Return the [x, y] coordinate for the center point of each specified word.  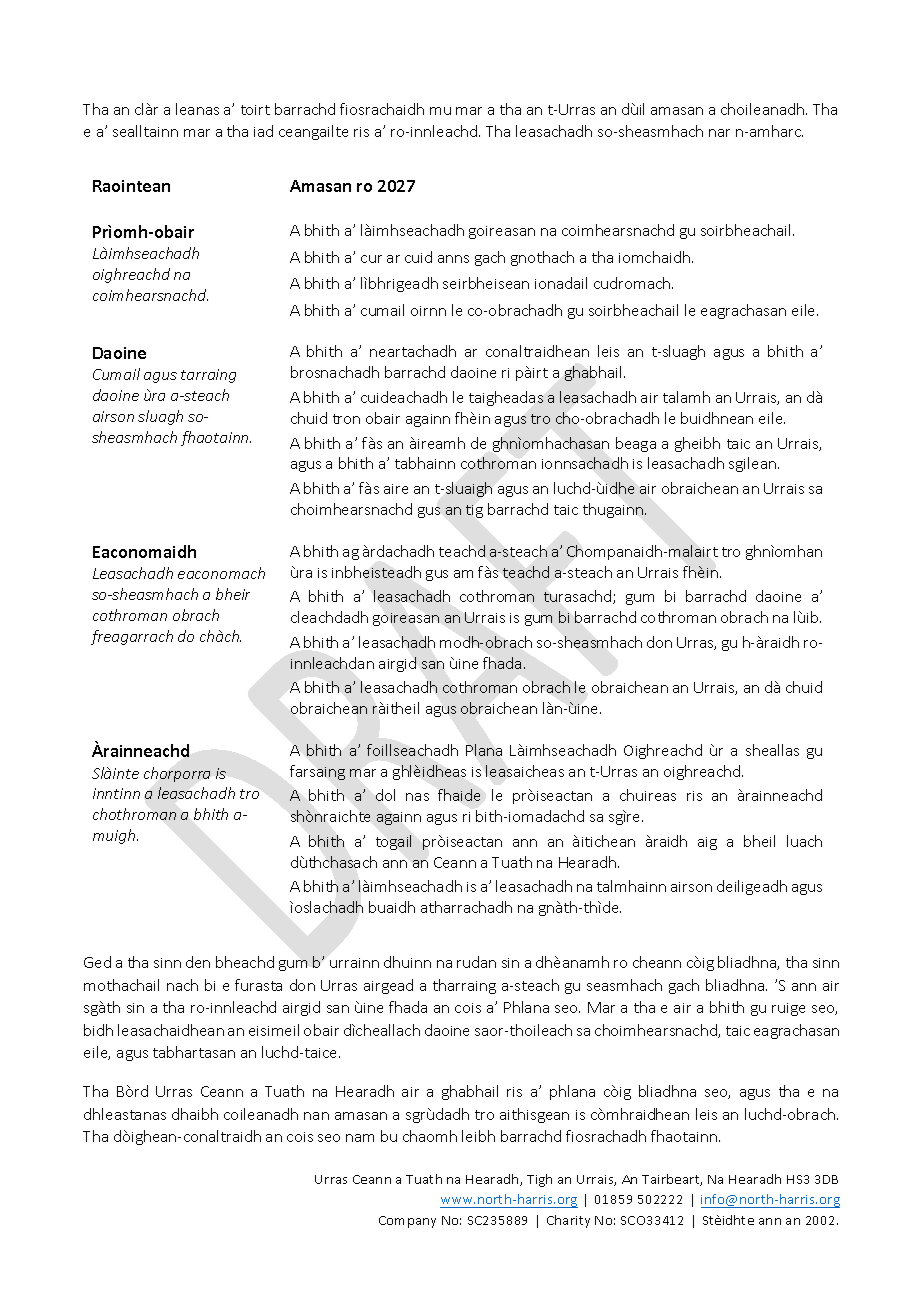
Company [407, 1222]
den [198, 962]
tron [346, 419]
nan [316, 1116]
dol [385, 795]
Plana [484, 750]
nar [719, 133]
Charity [568, 1221]
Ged [97, 962]
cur [371, 259]
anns [453, 259]
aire [396, 489]
